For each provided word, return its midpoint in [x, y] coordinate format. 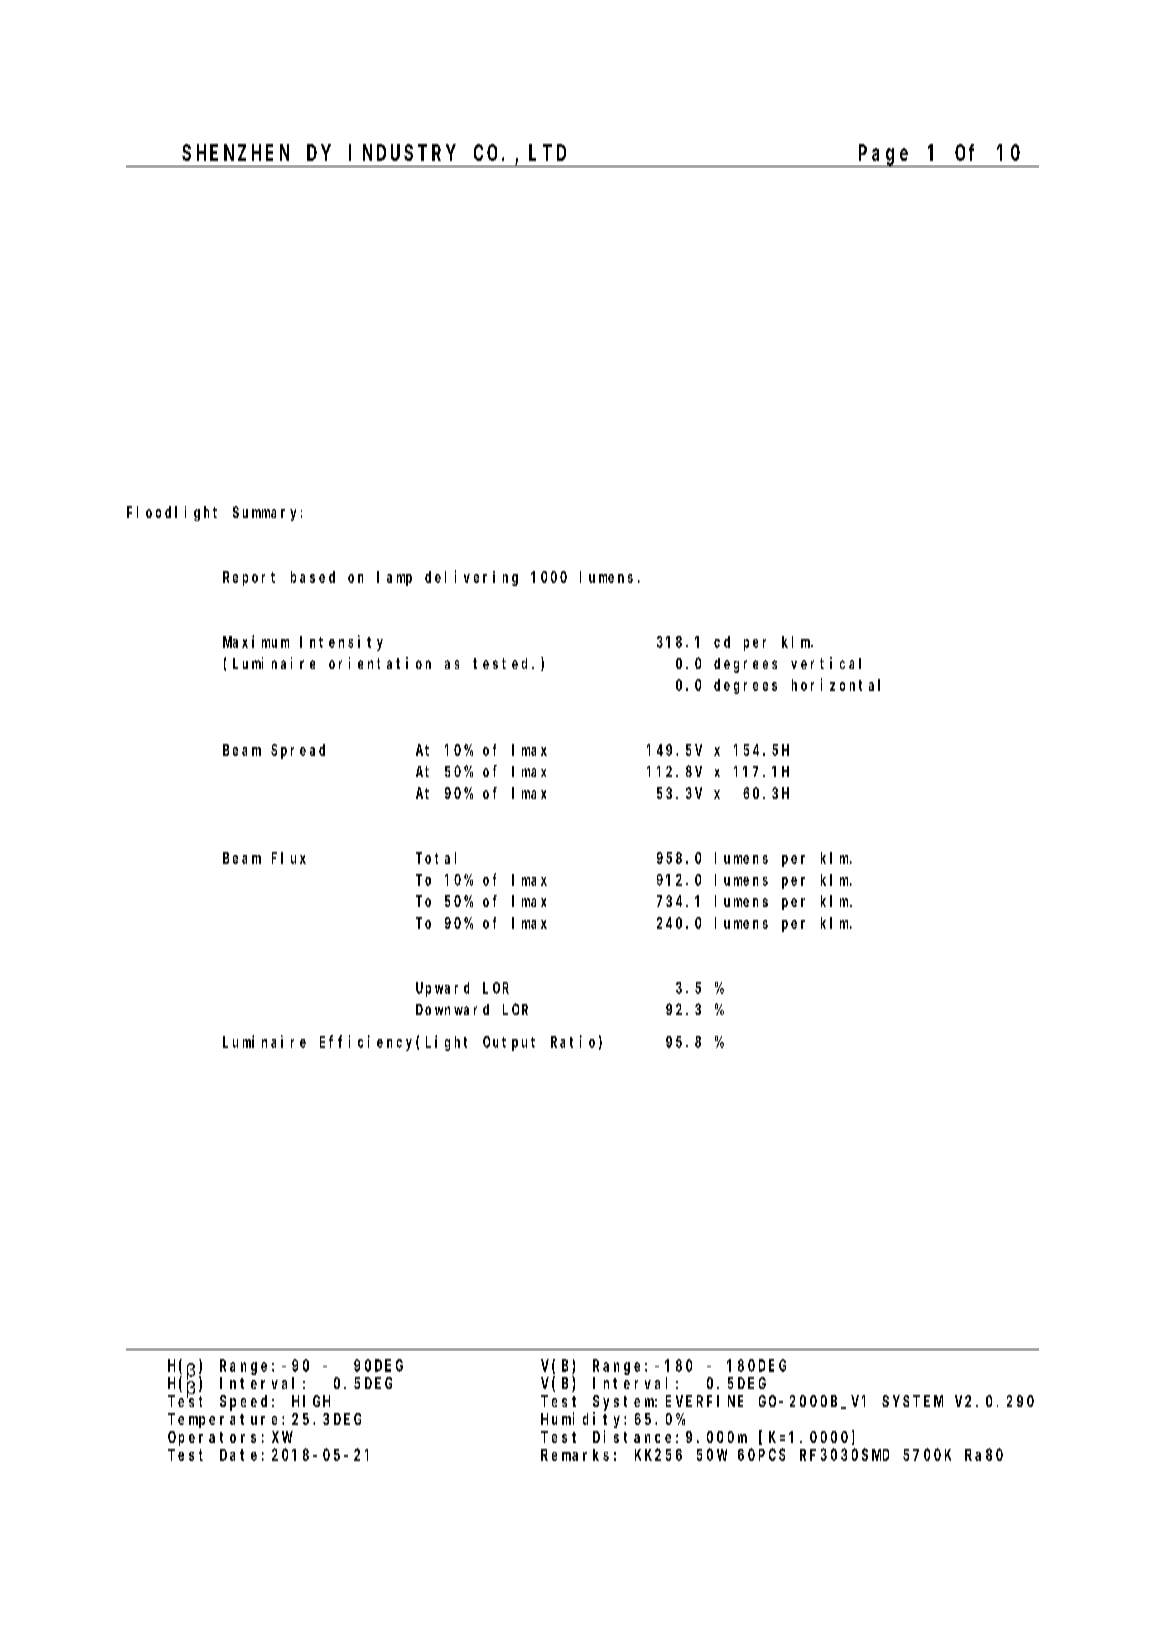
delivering [471, 578]
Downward [452, 1009]
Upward [442, 989]
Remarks [575, 1455]
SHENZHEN [235, 153]
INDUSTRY [402, 153]
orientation [380, 663]
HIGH [311, 1401]
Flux [289, 858]
